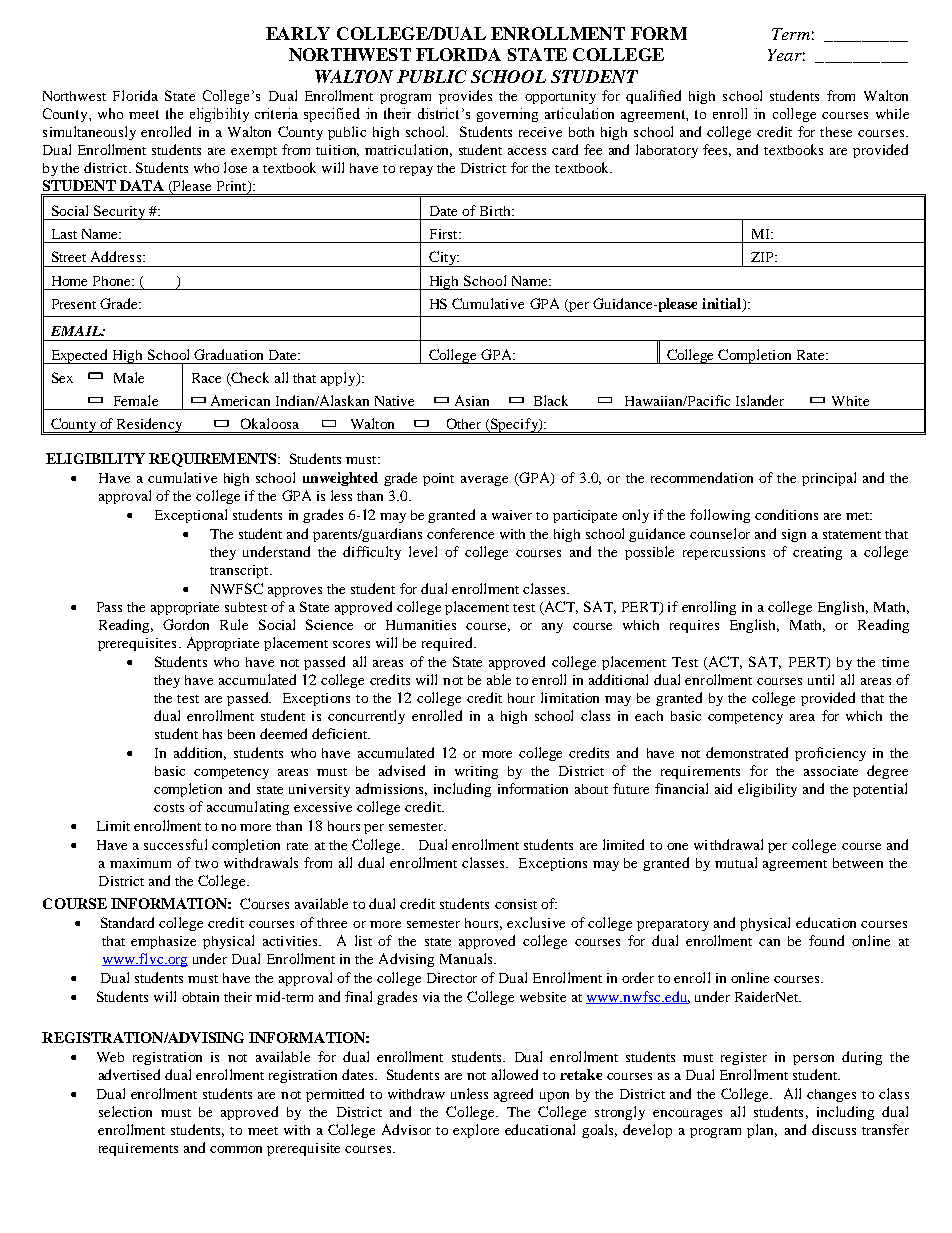  What do you see at coordinates (836, 132) in the screenshot?
I see `these` at bounding box center [836, 132].
